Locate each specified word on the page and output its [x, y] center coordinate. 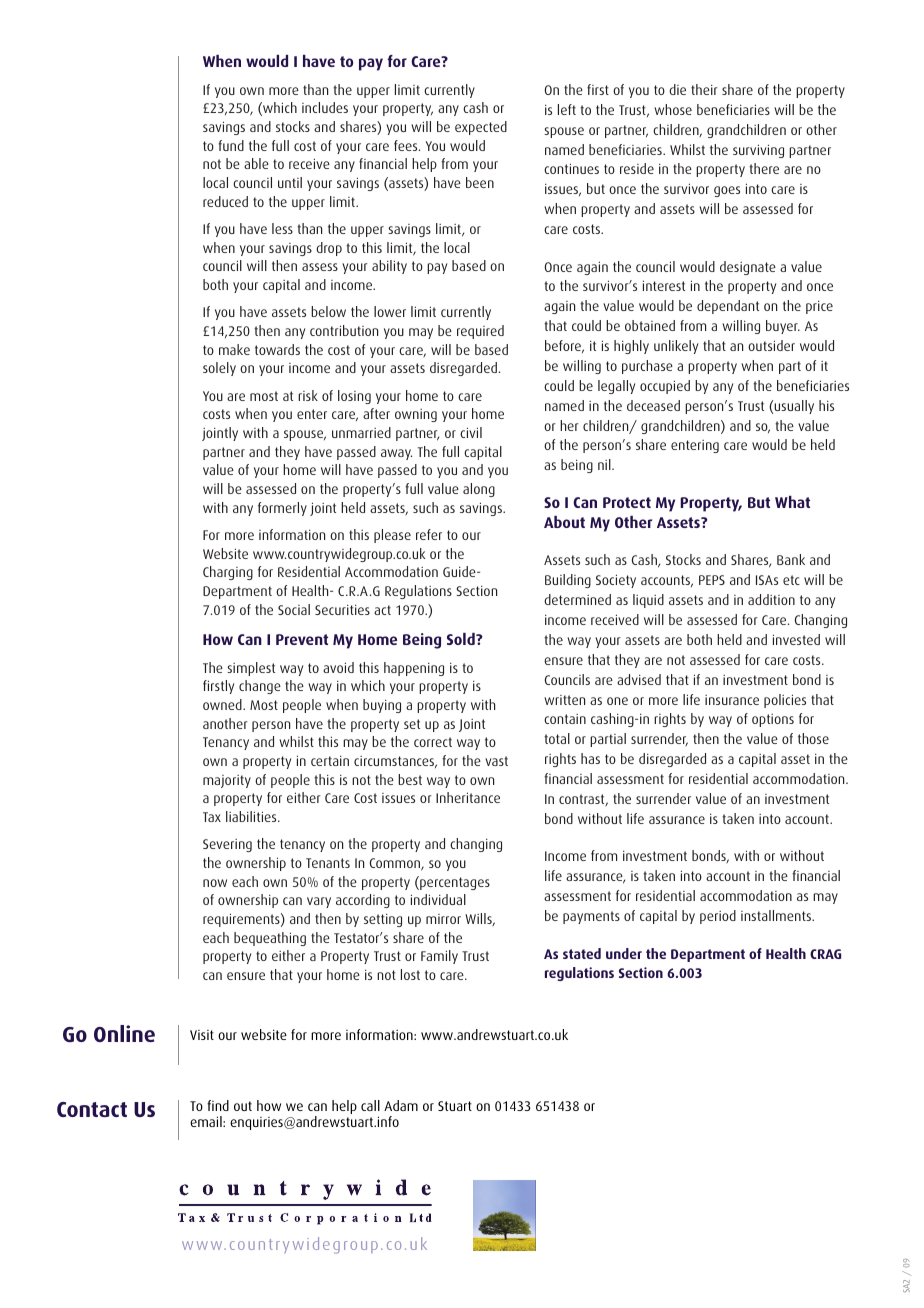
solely [219, 369]
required [480, 332]
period [718, 917]
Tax [212, 817]
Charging [228, 573]
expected [481, 128]
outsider [771, 345]
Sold [462, 639]
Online [124, 1033]
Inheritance [468, 797]
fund [231, 145]
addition [771, 599]
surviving [758, 151]
